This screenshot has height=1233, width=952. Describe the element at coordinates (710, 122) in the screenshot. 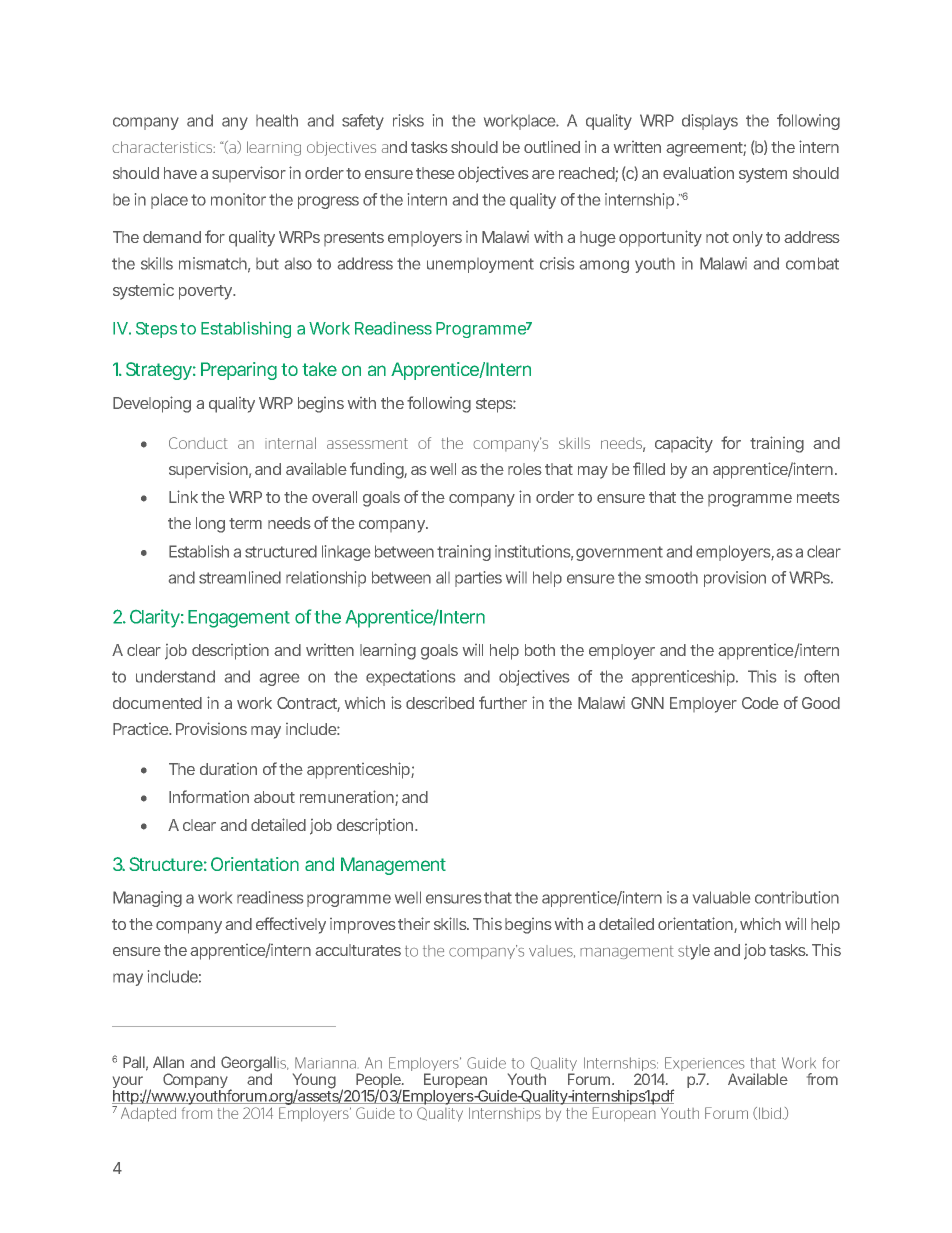

I see `displays` at that location.
